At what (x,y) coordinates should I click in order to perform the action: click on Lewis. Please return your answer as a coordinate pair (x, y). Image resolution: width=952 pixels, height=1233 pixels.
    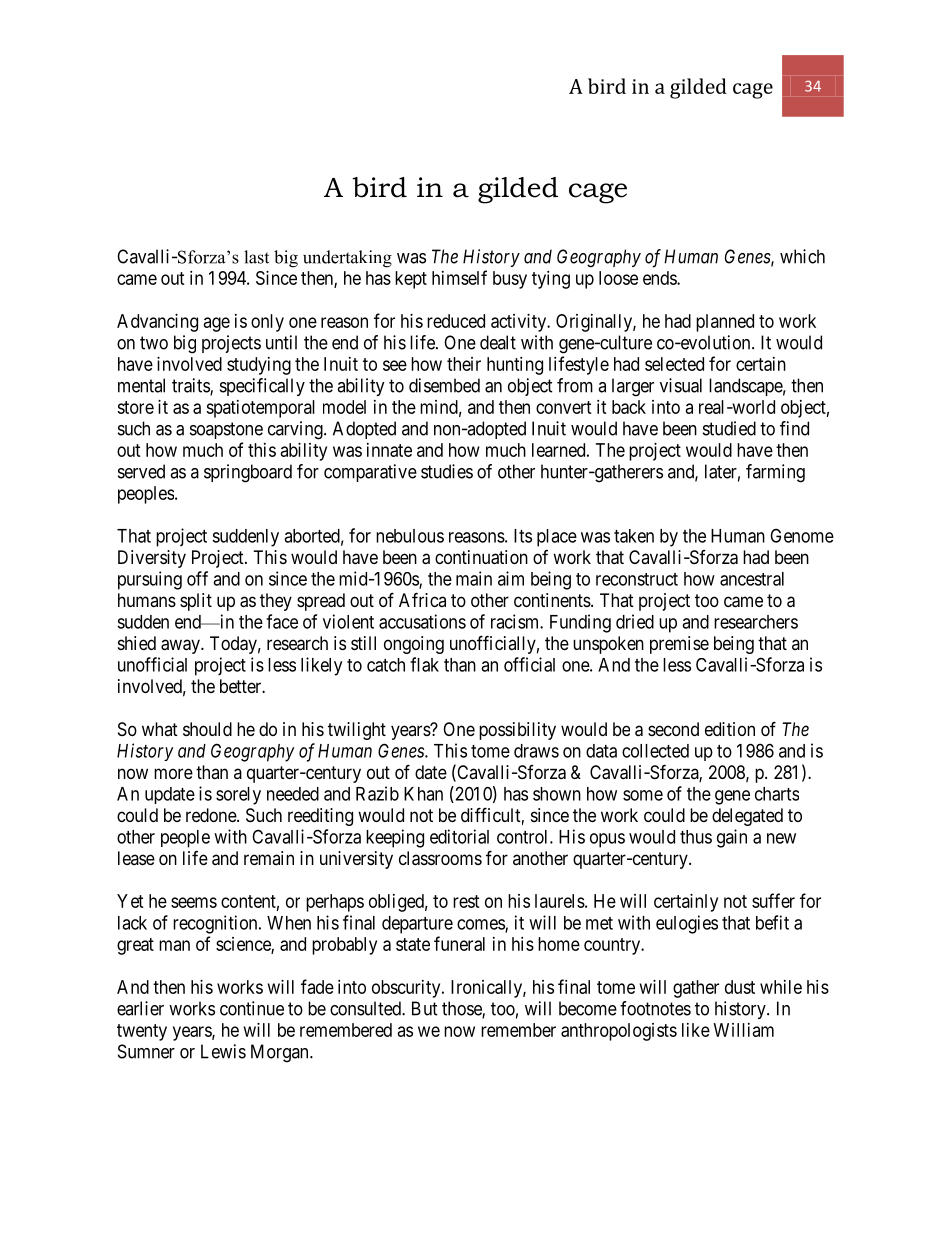
    Looking at the image, I should click on (223, 1051).
